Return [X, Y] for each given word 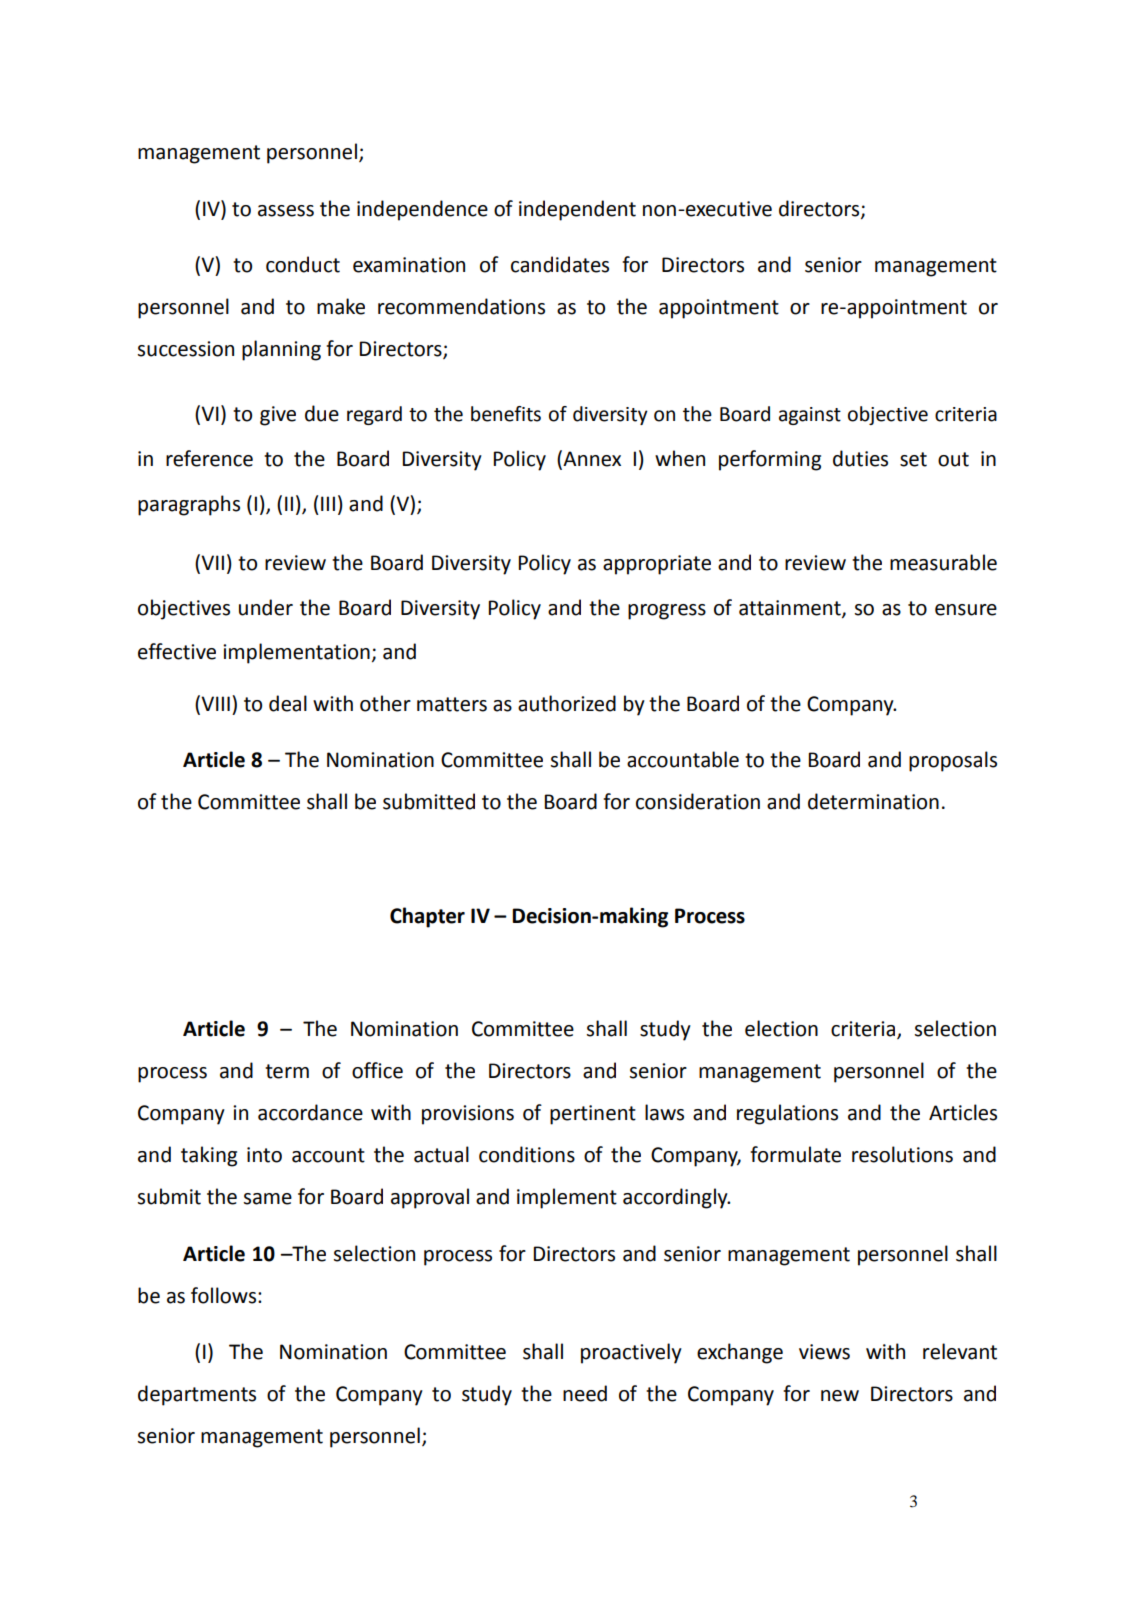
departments [197, 1395]
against [810, 416]
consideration [698, 801]
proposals [953, 761]
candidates [560, 264]
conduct [303, 264]
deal [288, 703]
